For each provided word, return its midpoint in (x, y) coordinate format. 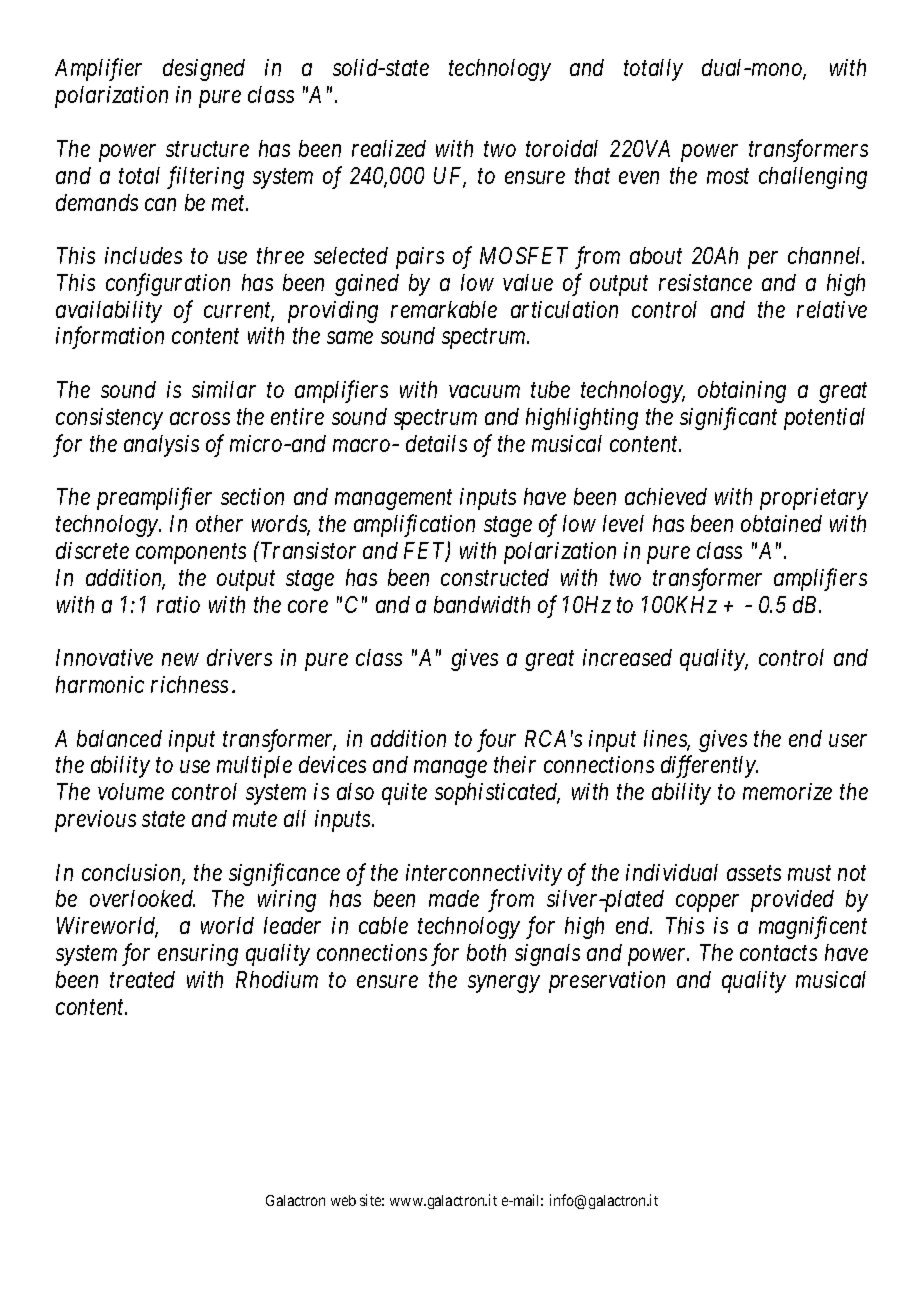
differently (709, 767)
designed (204, 70)
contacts (778, 953)
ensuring (198, 955)
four (496, 740)
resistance (705, 282)
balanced (119, 738)
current (239, 312)
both (486, 952)
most (728, 176)
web (343, 1200)
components (191, 554)
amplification (414, 525)
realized (389, 148)
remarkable (444, 309)
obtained (781, 523)
